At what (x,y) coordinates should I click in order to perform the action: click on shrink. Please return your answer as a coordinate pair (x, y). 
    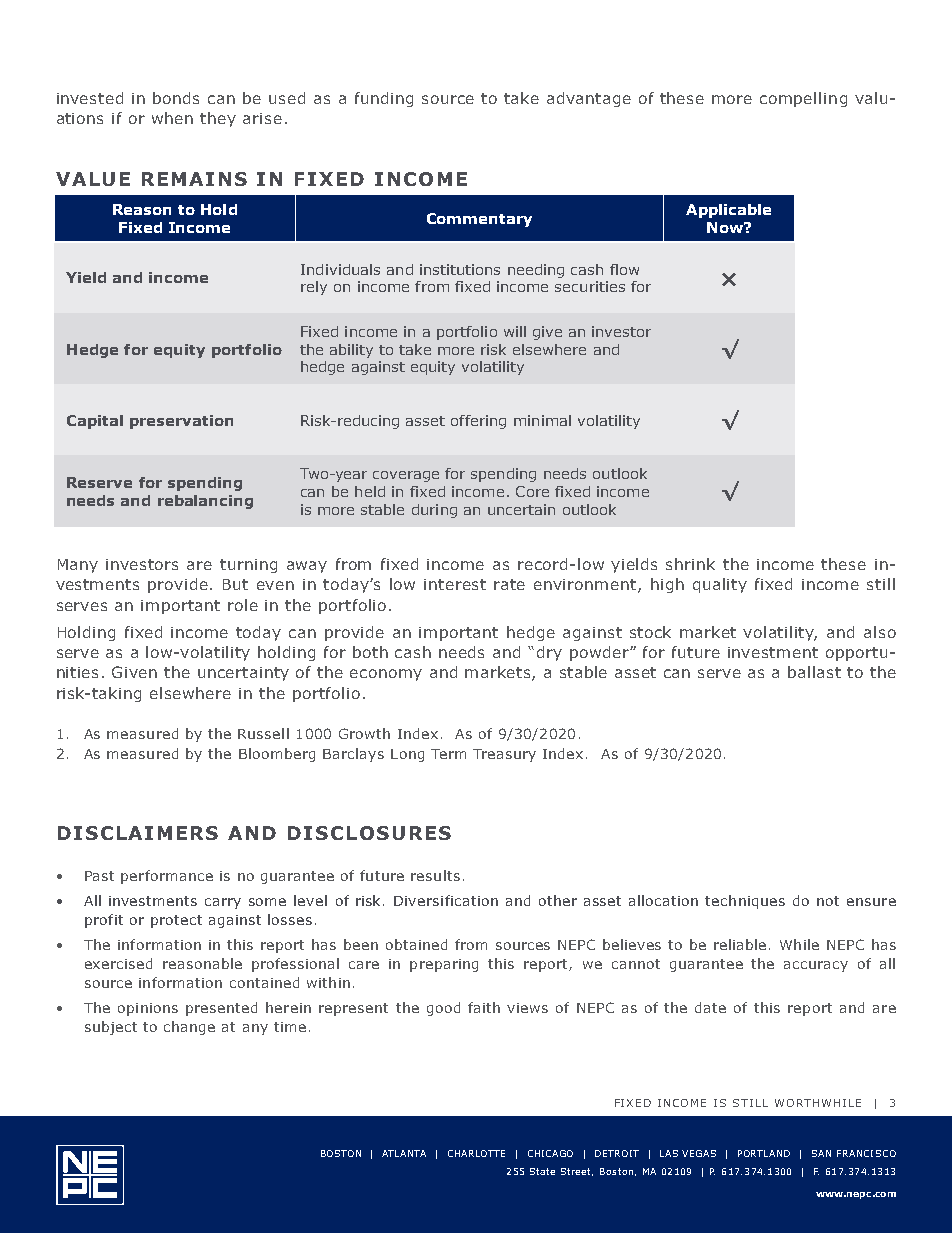
    Looking at the image, I should click on (690, 564).
